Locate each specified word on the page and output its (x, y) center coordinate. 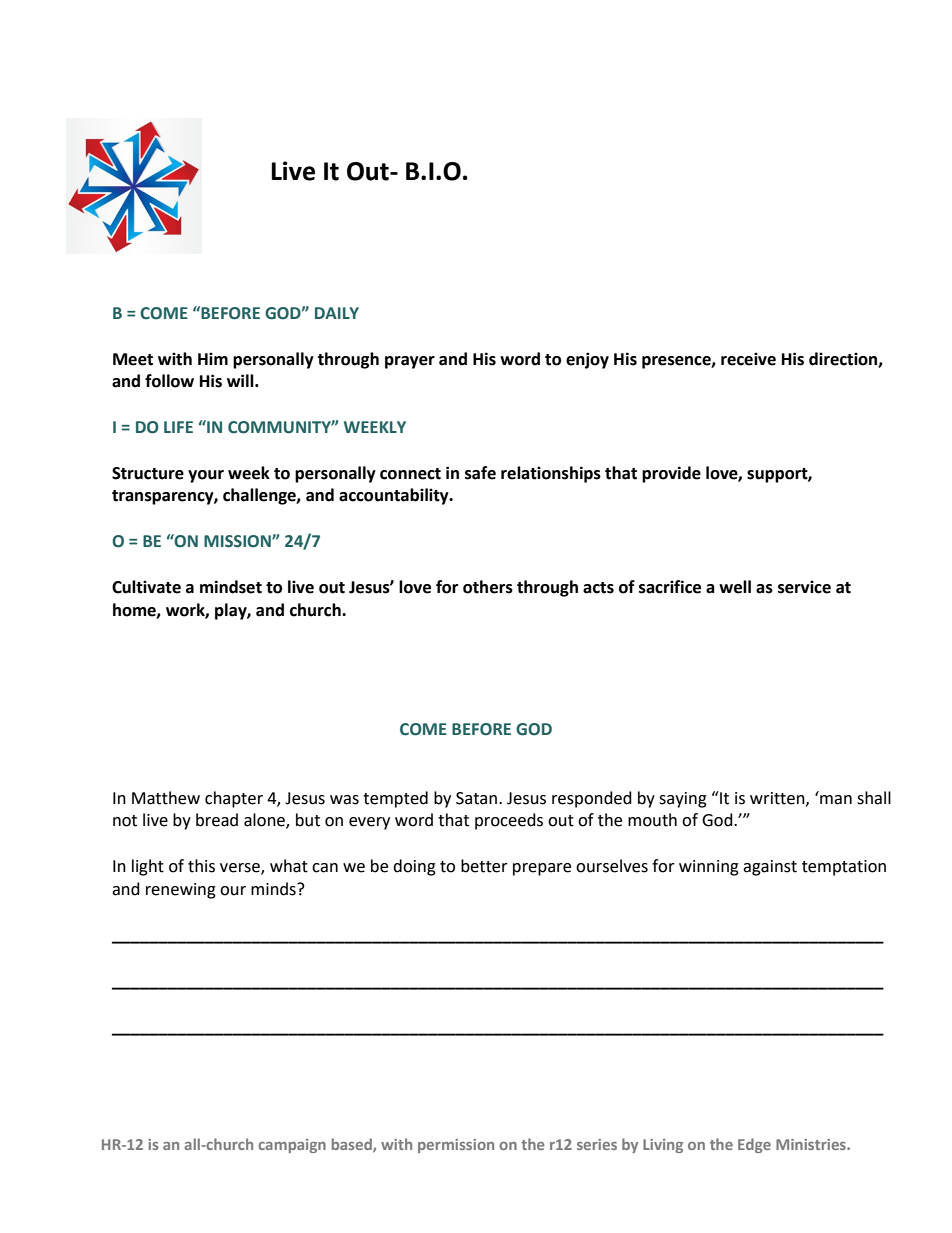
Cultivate (146, 587)
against (770, 868)
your (206, 476)
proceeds (509, 821)
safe (480, 473)
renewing (181, 891)
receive (748, 359)
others (488, 587)
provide (671, 474)
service (804, 587)
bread (217, 820)
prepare (542, 869)
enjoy (587, 360)
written (778, 799)
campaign (292, 1146)
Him (213, 358)
